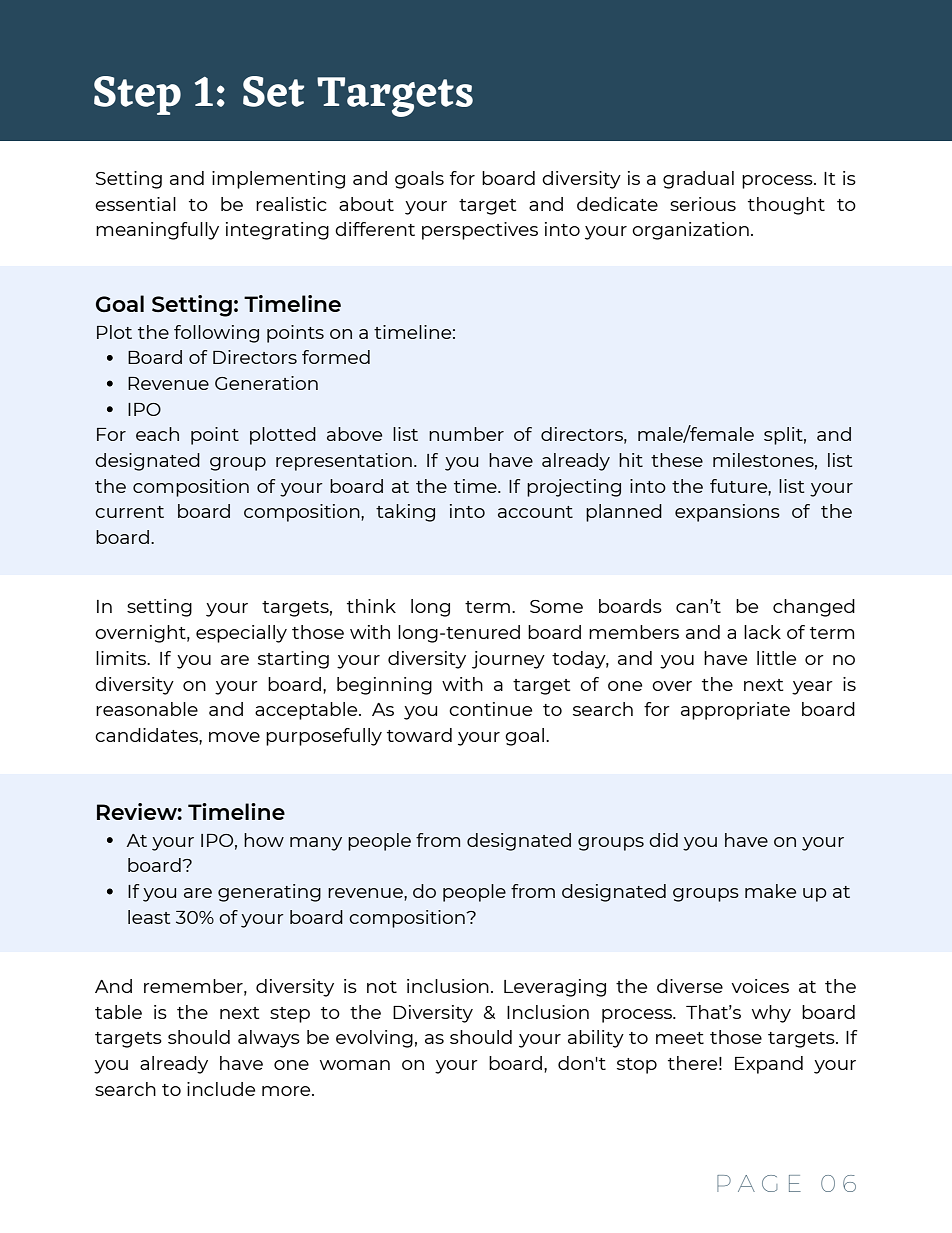 The height and width of the screenshot is (1233, 952). What do you see at coordinates (480, 231) in the screenshot?
I see `perspectives` at bounding box center [480, 231].
